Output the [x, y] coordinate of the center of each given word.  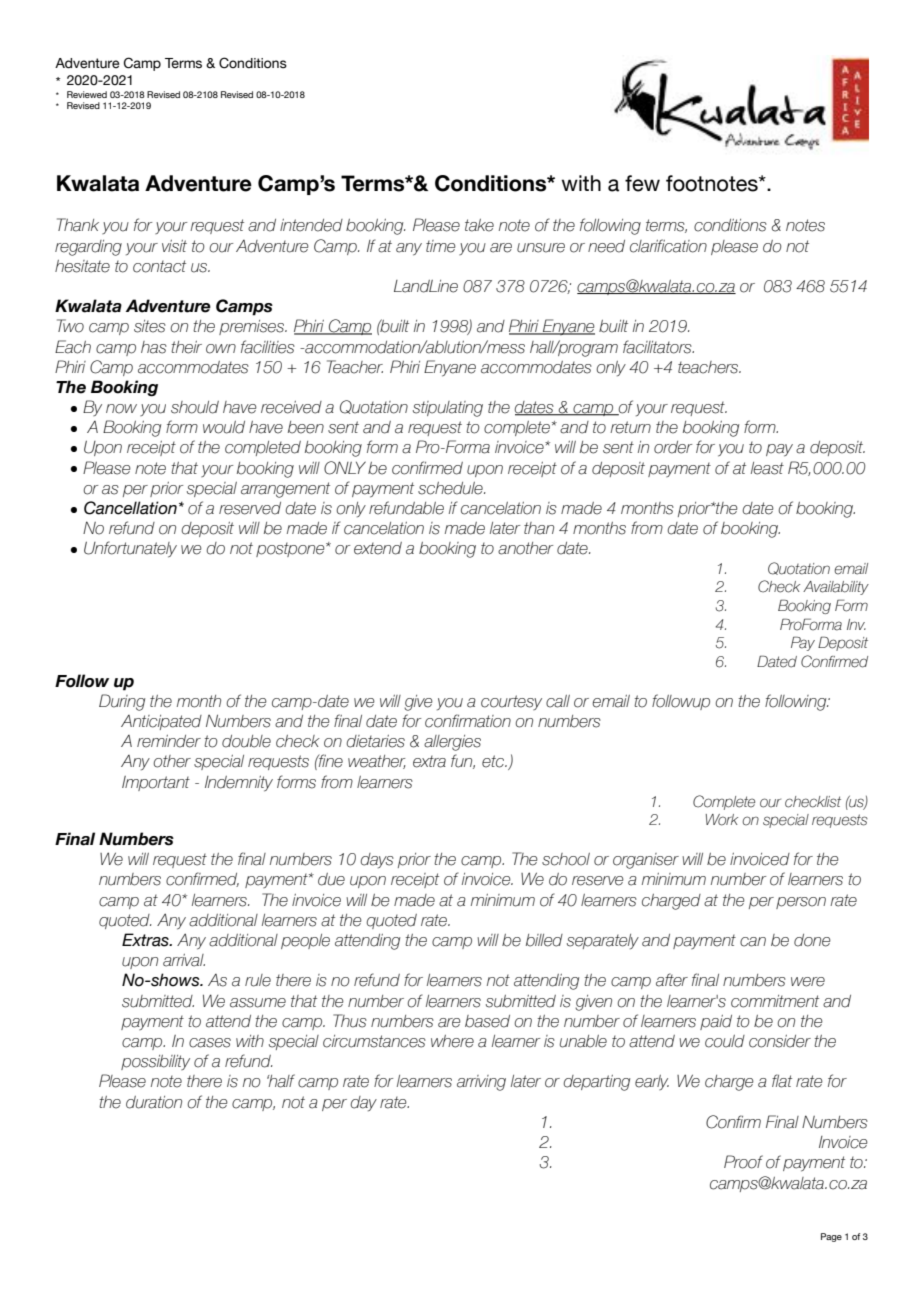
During [122, 702]
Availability [836, 588]
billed [544, 940]
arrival [184, 960]
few [642, 183]
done [812, 940]
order [673, 447]
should [195, 407]
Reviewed [87, 94]
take [479, 225]
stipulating [448, 409]
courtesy [511, 702]
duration [154, 1102]
